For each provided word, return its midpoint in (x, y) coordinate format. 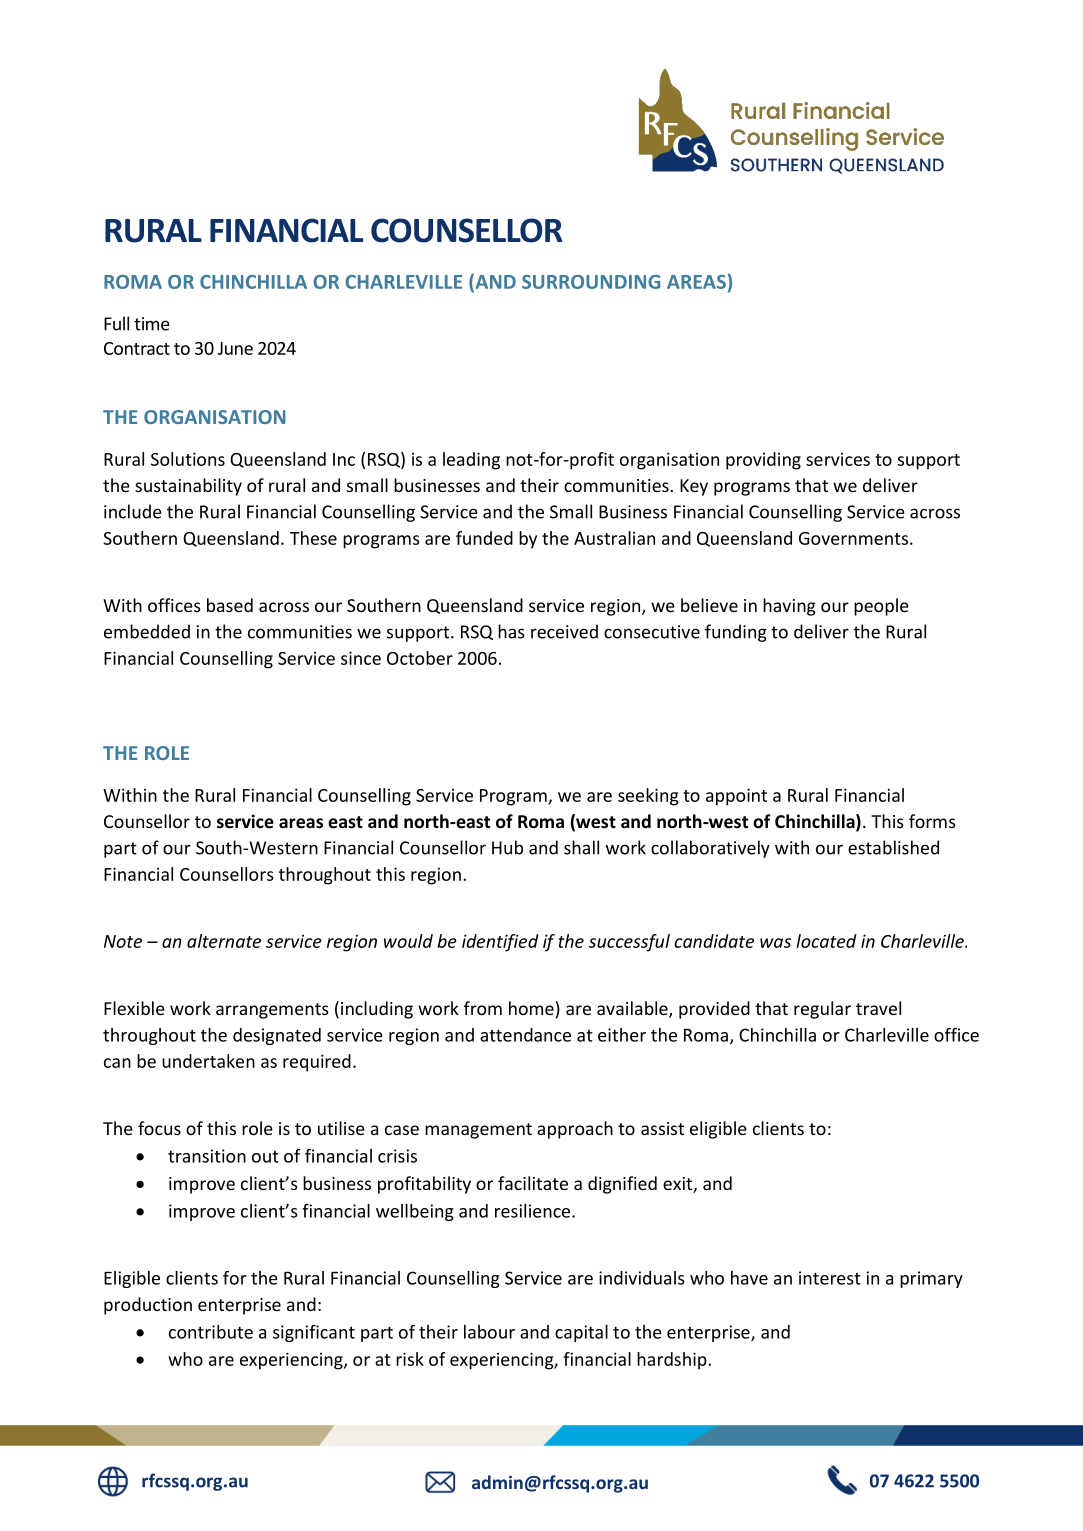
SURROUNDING (591, 282)
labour (489, 1332)
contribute (211, 1332)
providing (763, 461)
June (235, 348)
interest (830, 1278)
